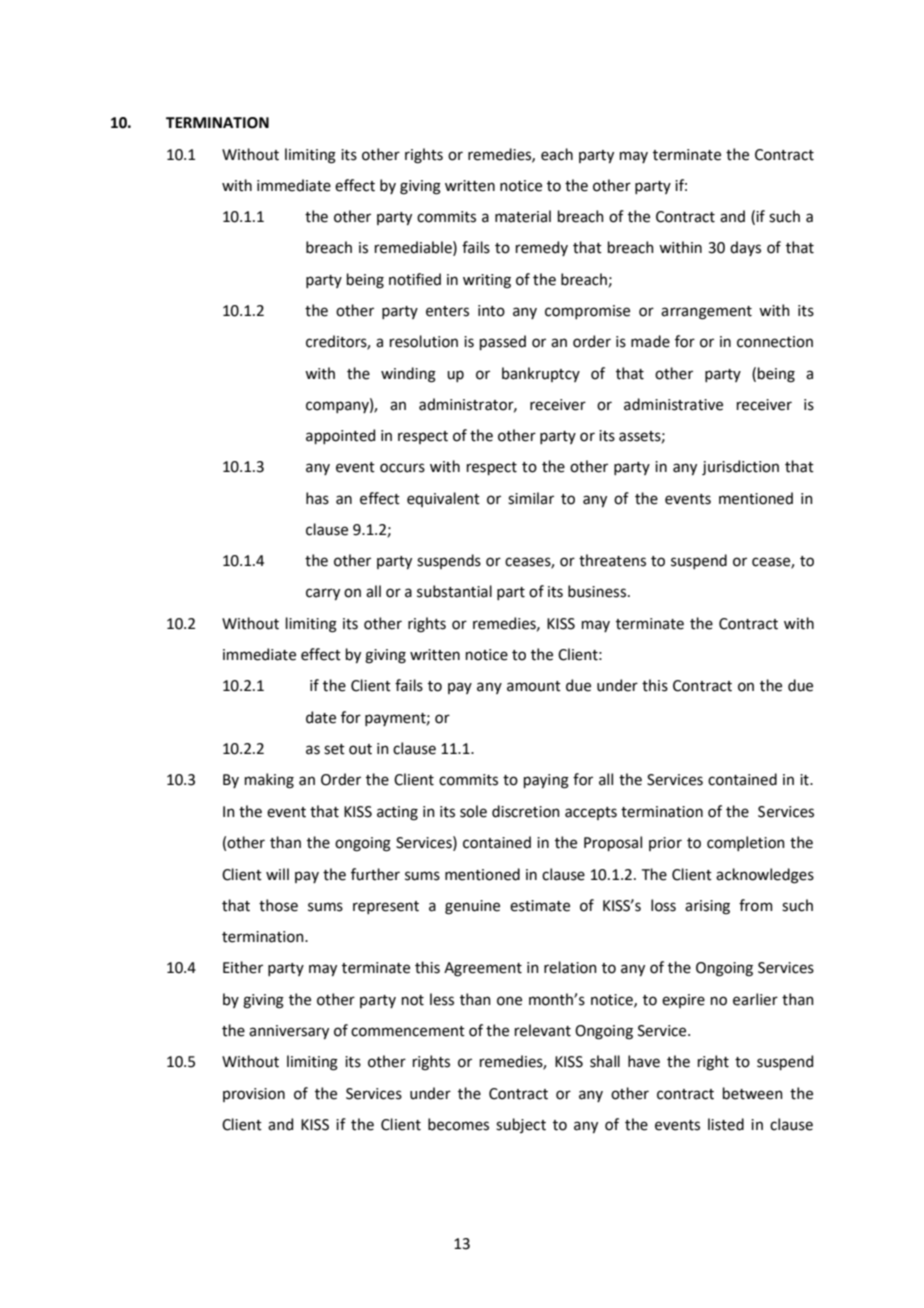  I want to click on completion, so click(746, 843).
